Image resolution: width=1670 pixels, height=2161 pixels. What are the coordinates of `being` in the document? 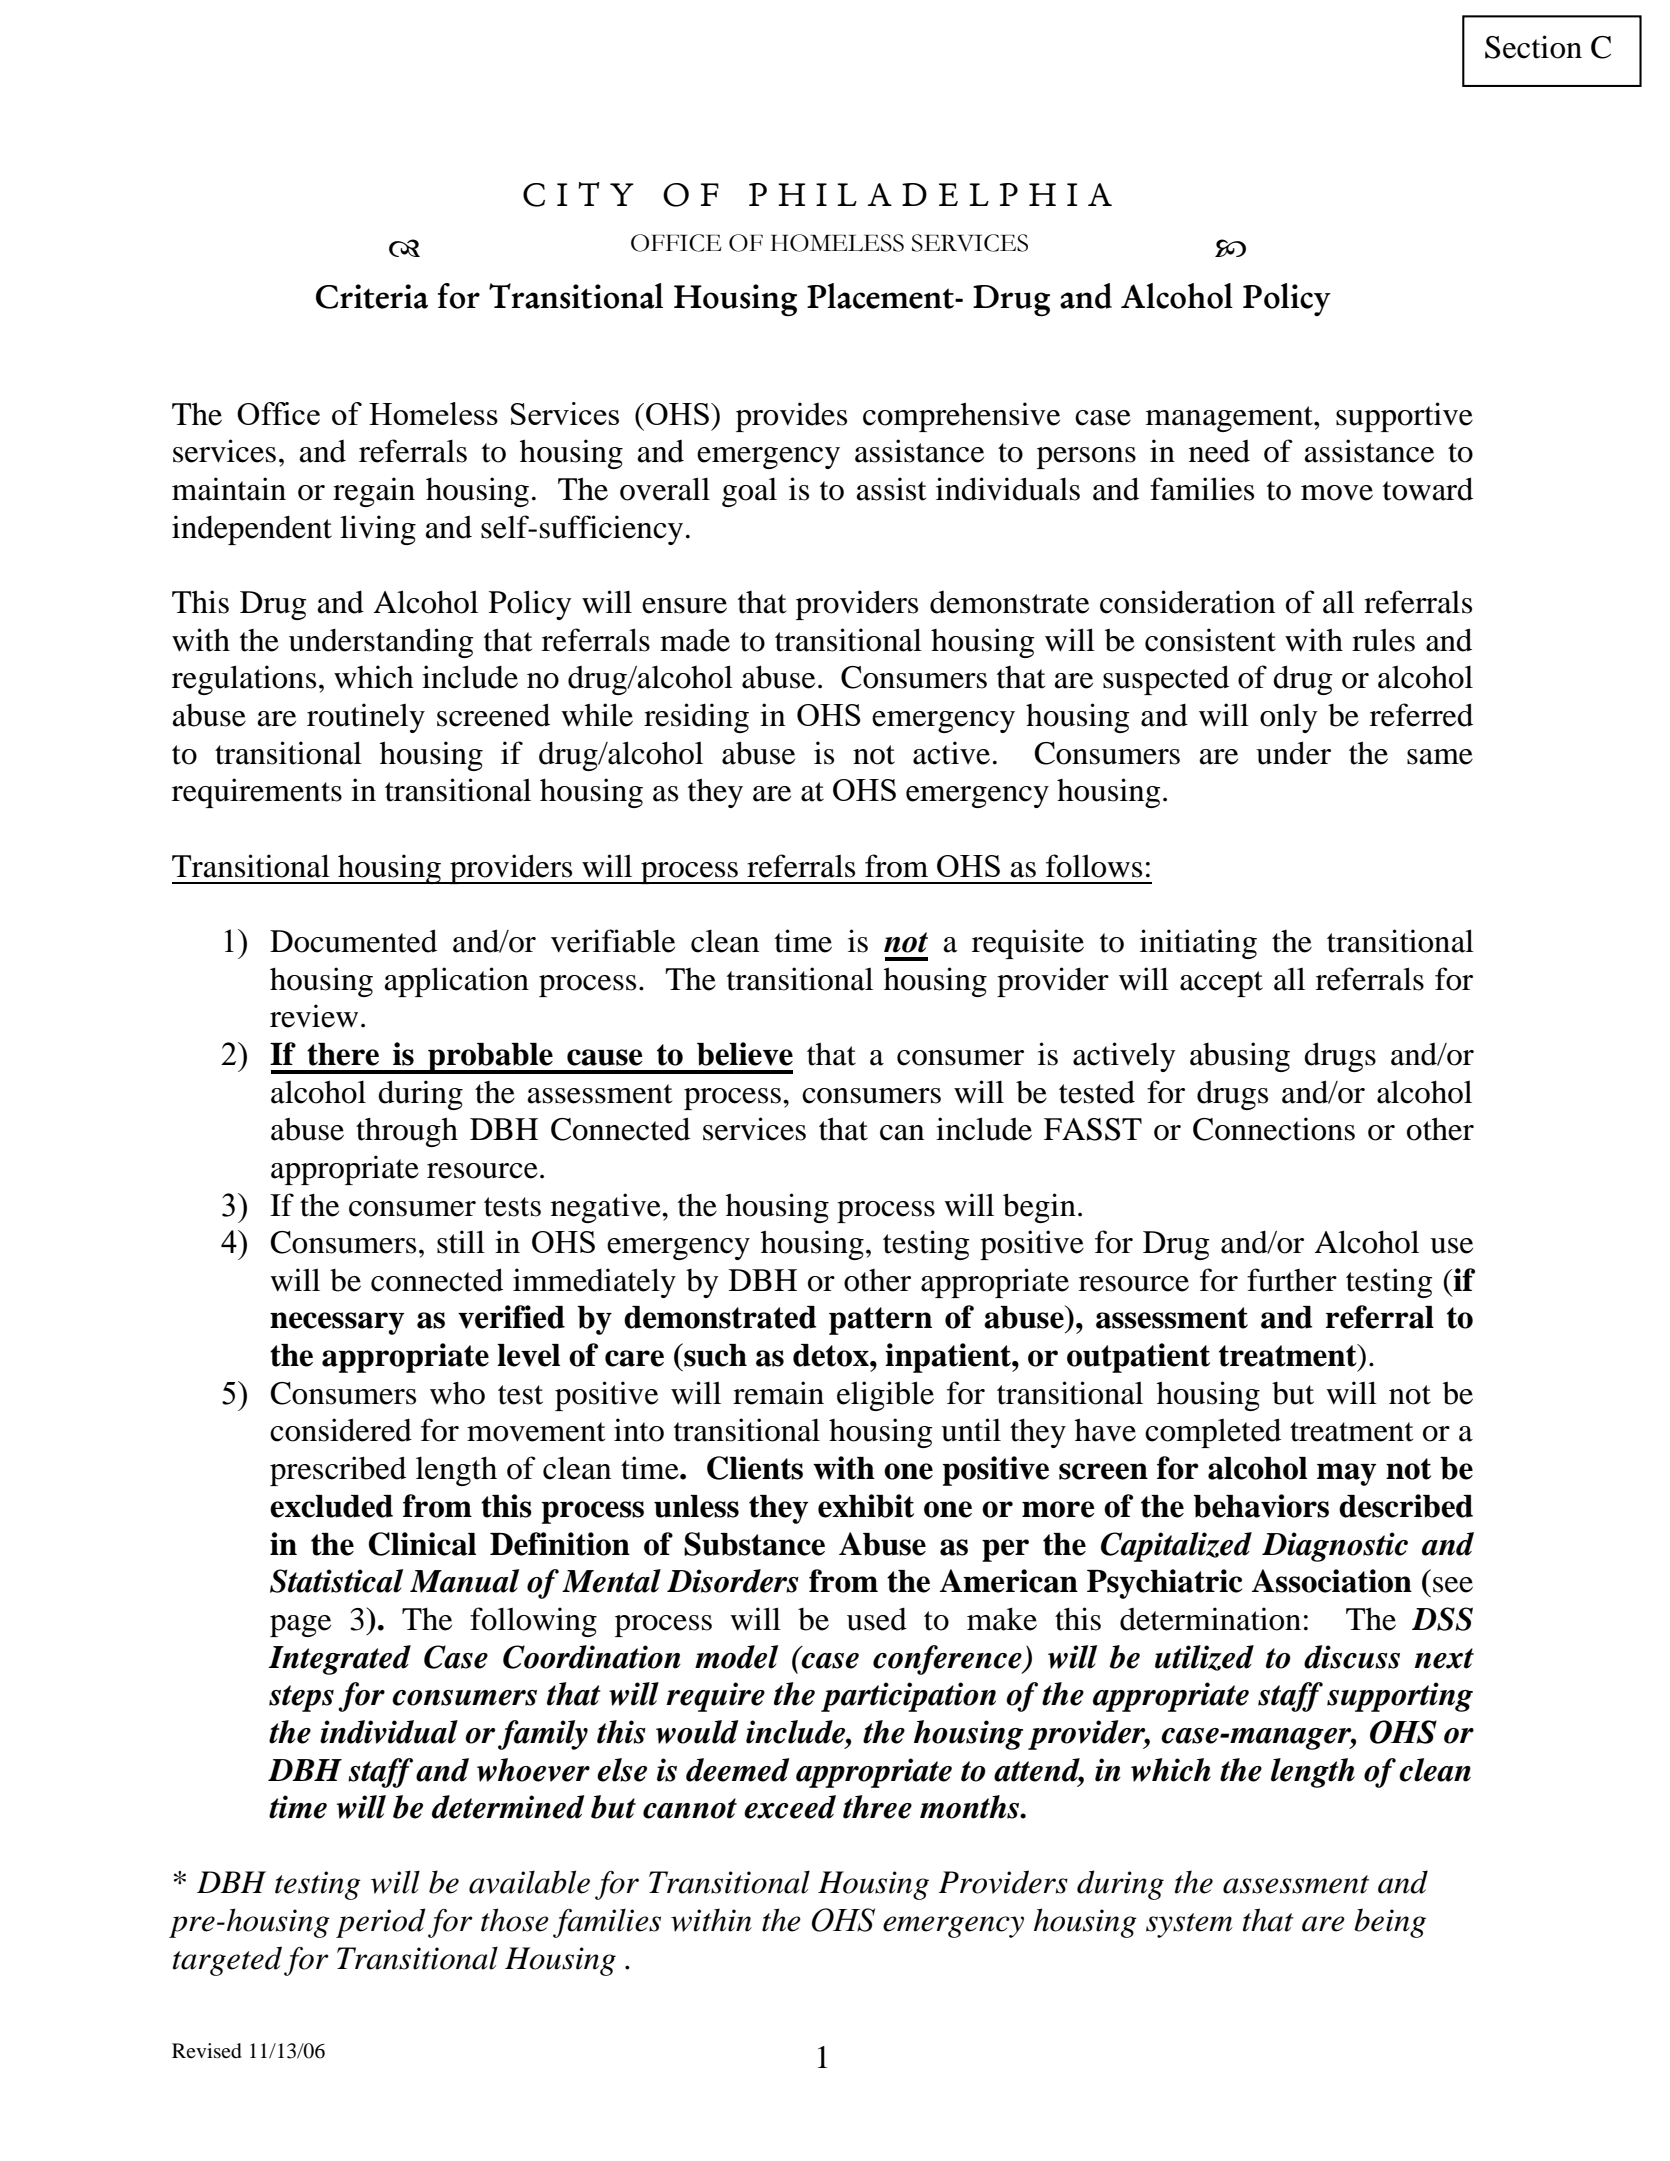 It's located at (1390, 1923).
